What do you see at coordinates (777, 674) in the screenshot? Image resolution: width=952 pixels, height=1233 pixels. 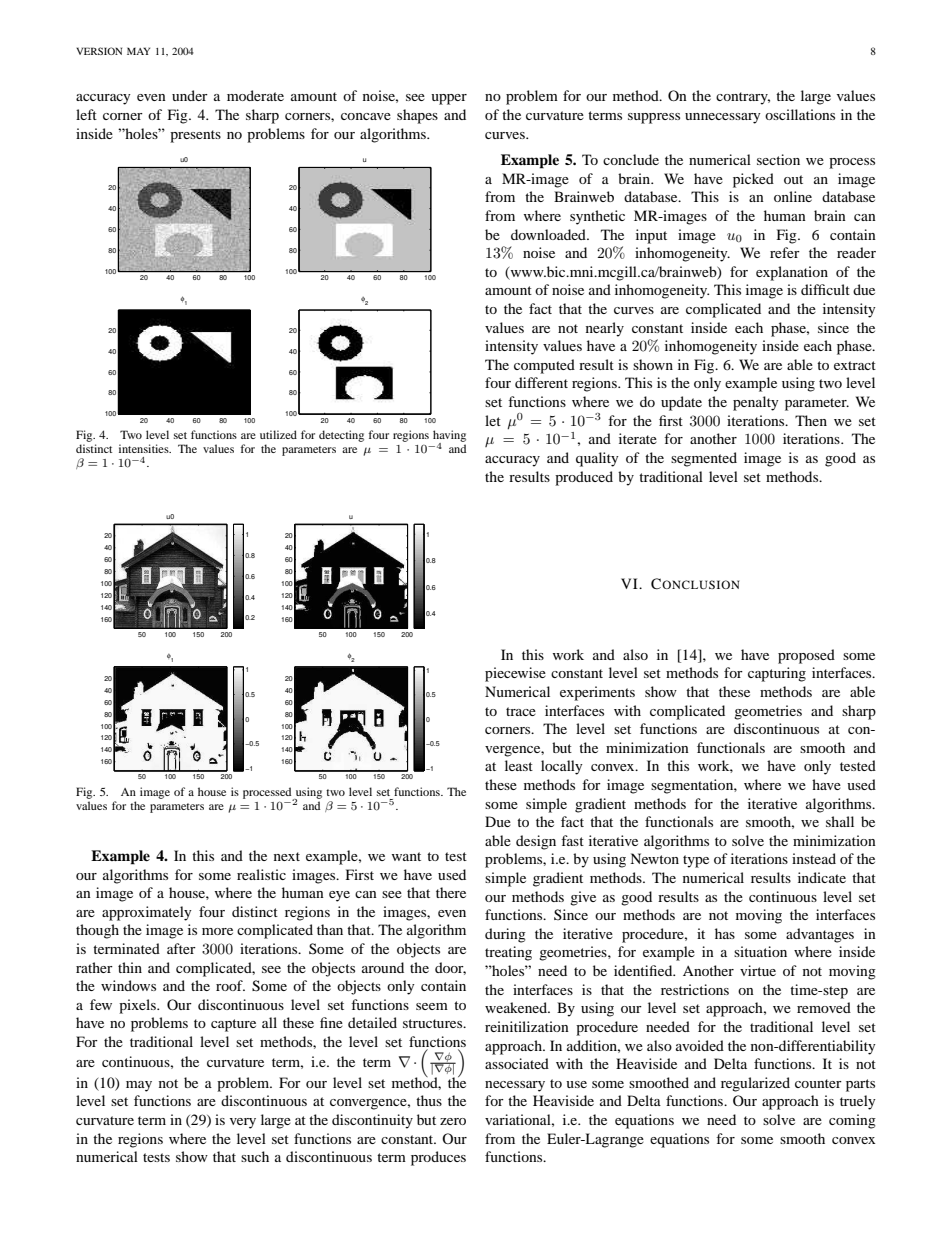 I see `capturing` at bounding box center [777, 674].
